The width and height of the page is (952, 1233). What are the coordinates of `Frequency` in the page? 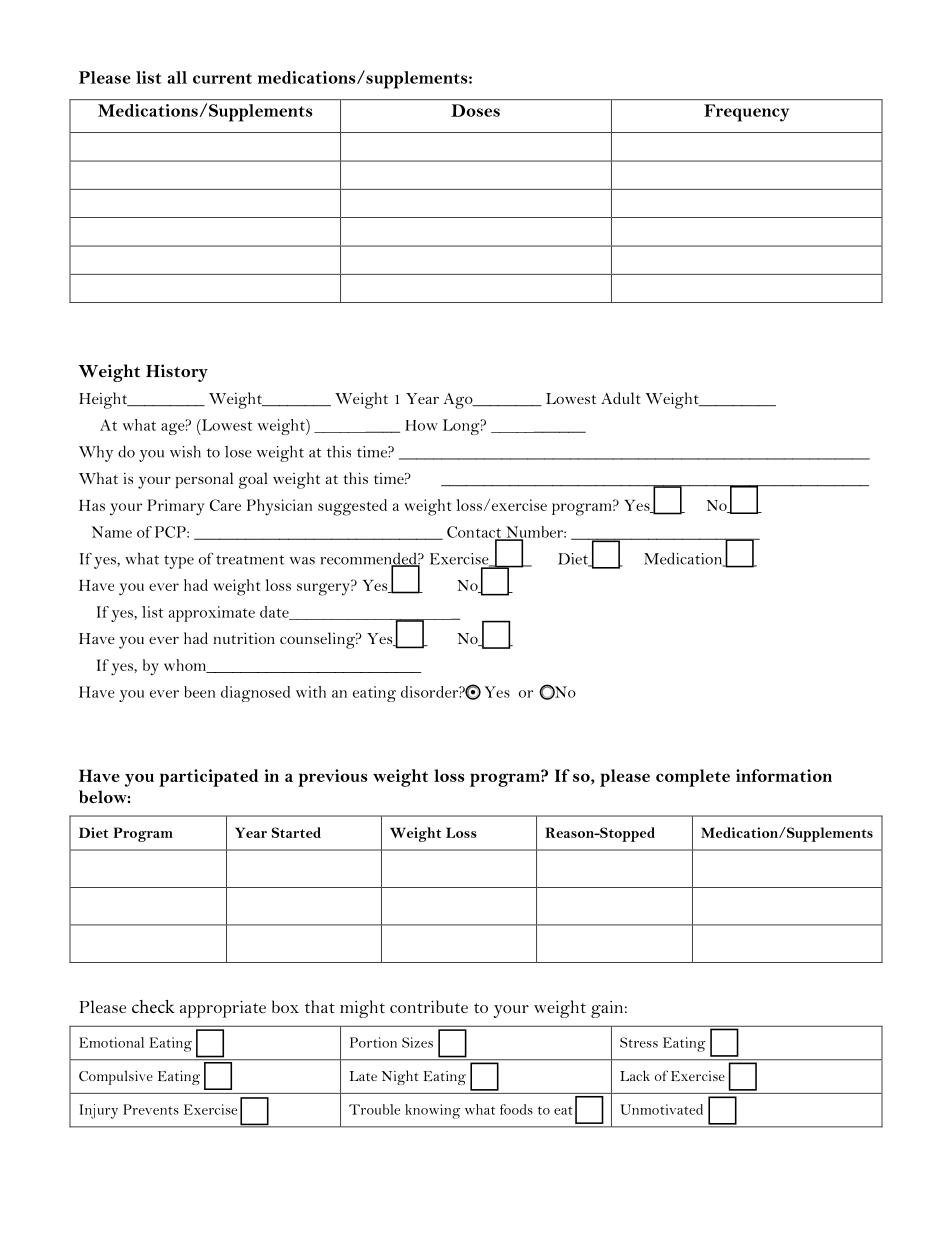 It's located at (746, 113).
